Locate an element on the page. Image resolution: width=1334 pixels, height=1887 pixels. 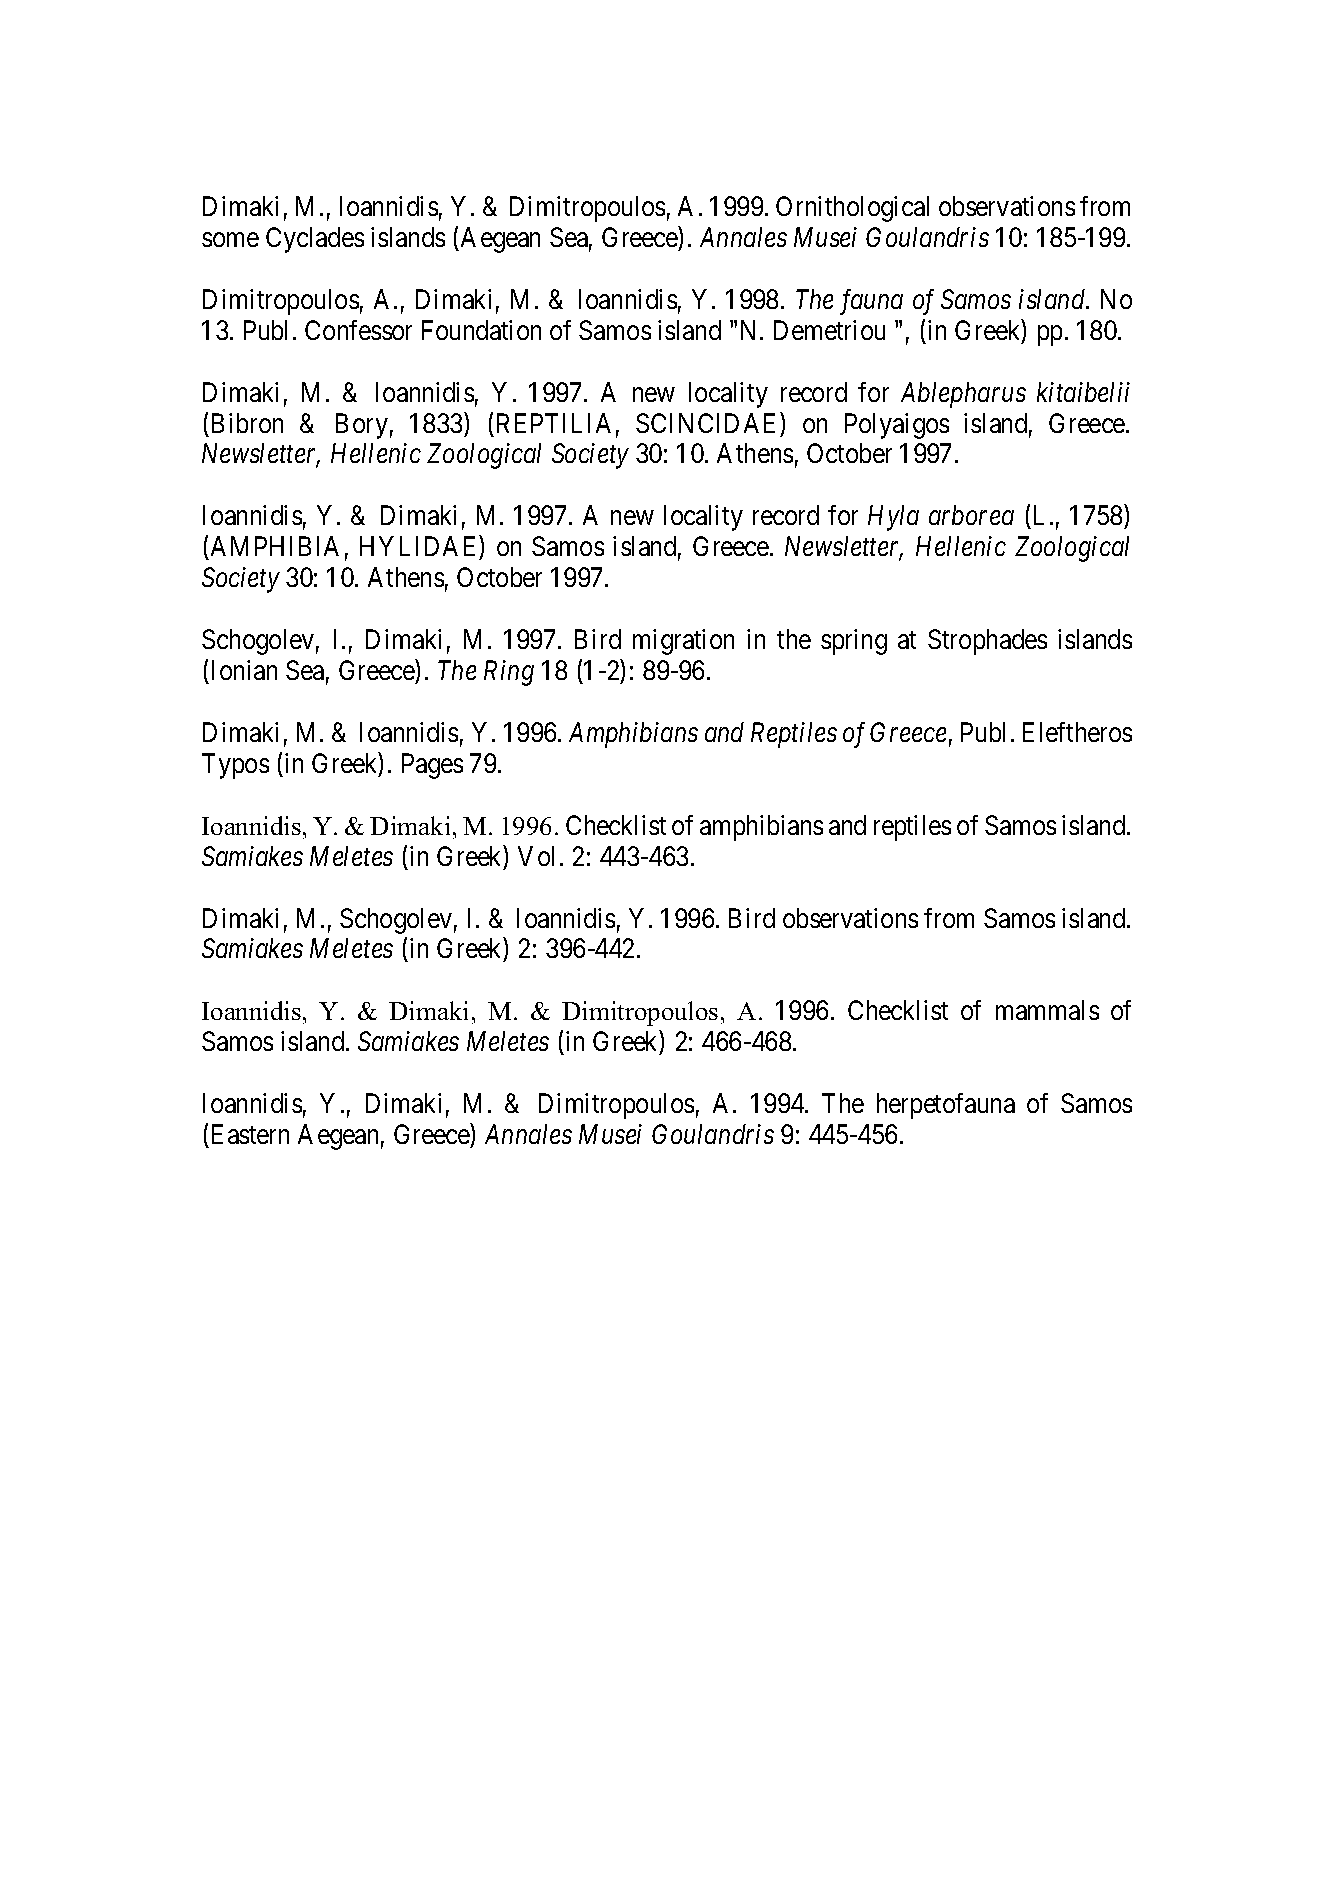
some is located at coordinates (230, 240).
